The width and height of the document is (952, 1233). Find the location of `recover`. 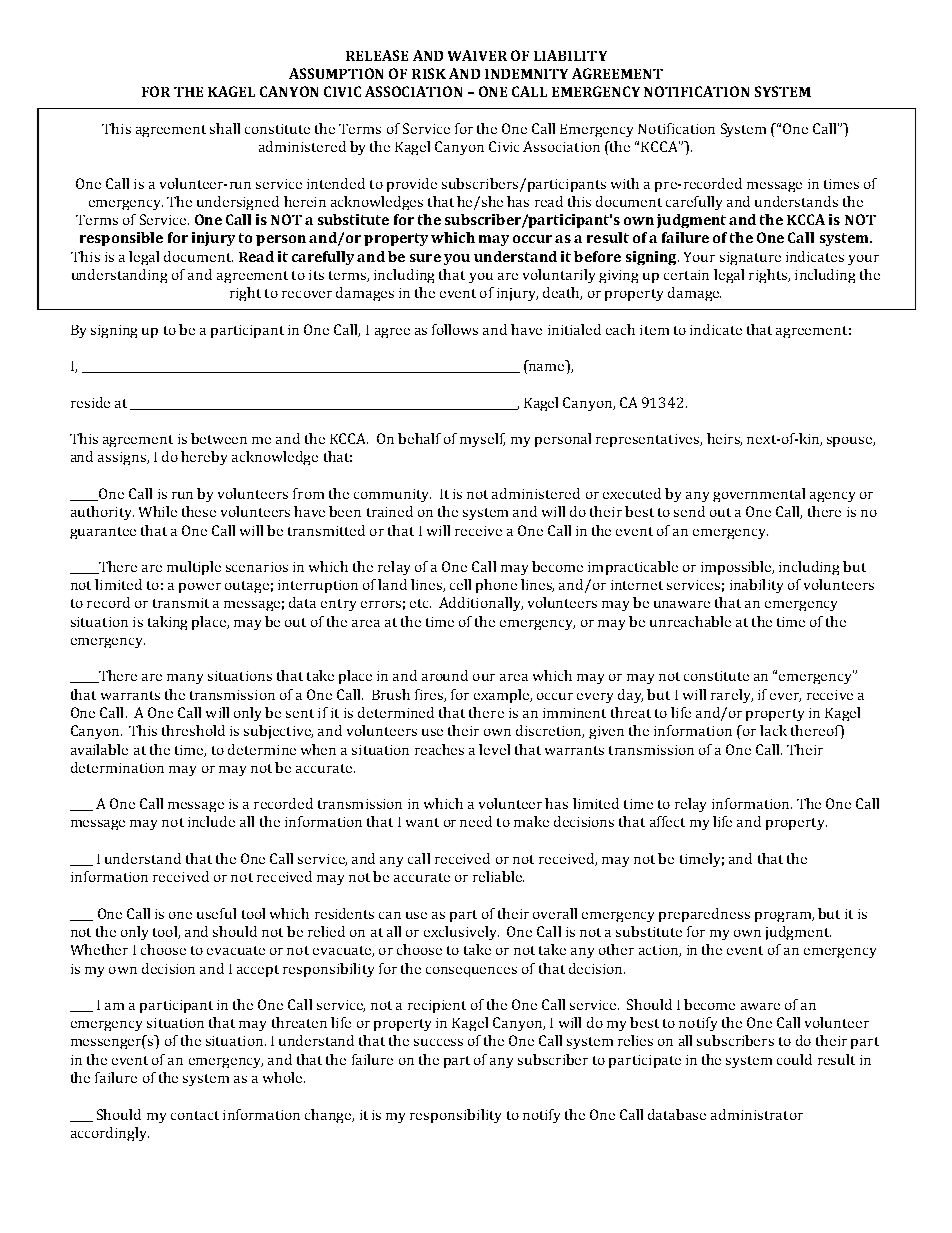

recover is located at coordinates (307, 294).
